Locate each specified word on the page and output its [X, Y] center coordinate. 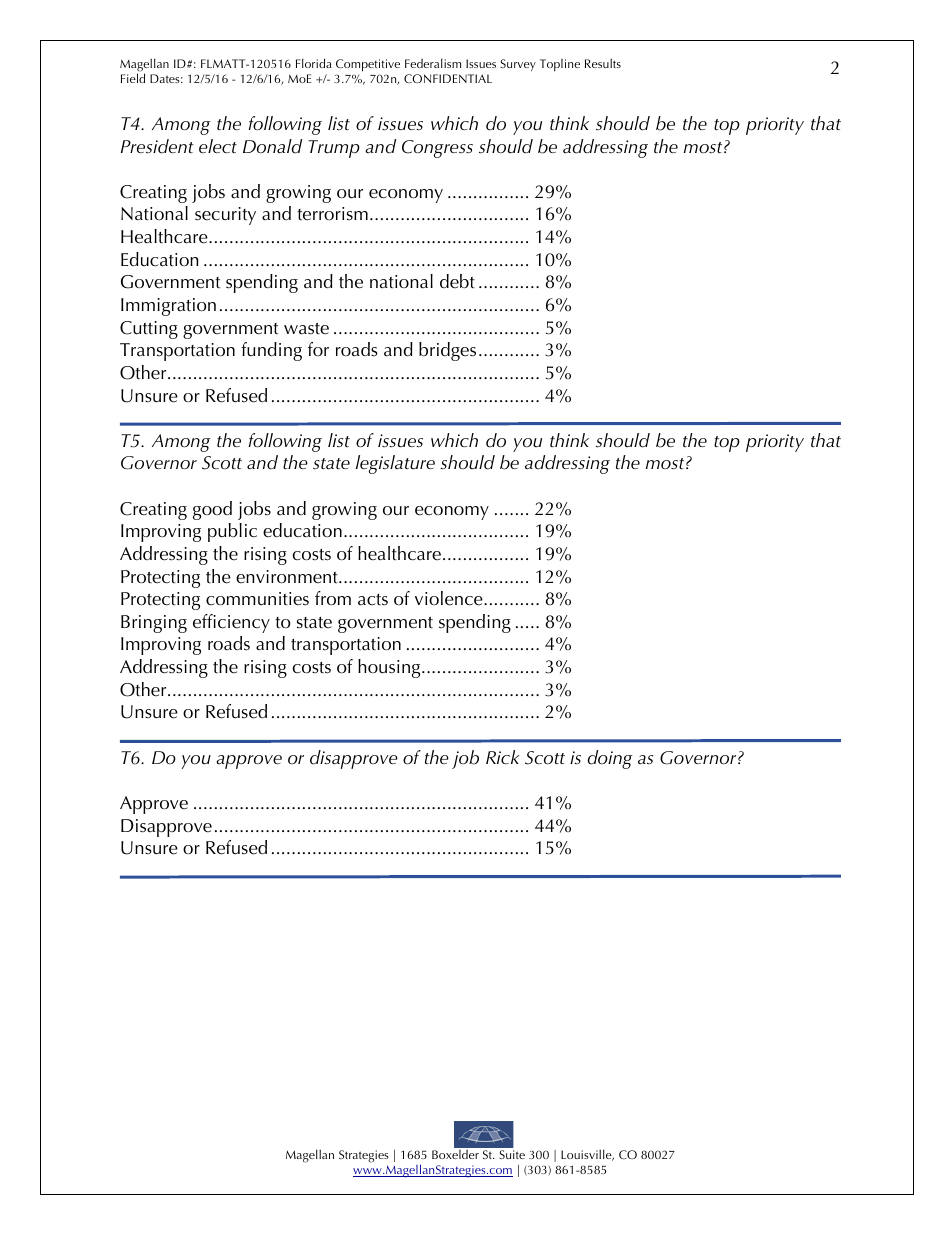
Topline [560, 65]
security [225, 216]
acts [373, 600]
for [318, 349]
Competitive [368, 65]
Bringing [154, 624]
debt [457, 281]
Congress [437, 149]
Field [133, 78]
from [333, 598]
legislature [395, 464]
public [232, 532]
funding [271, 351]
